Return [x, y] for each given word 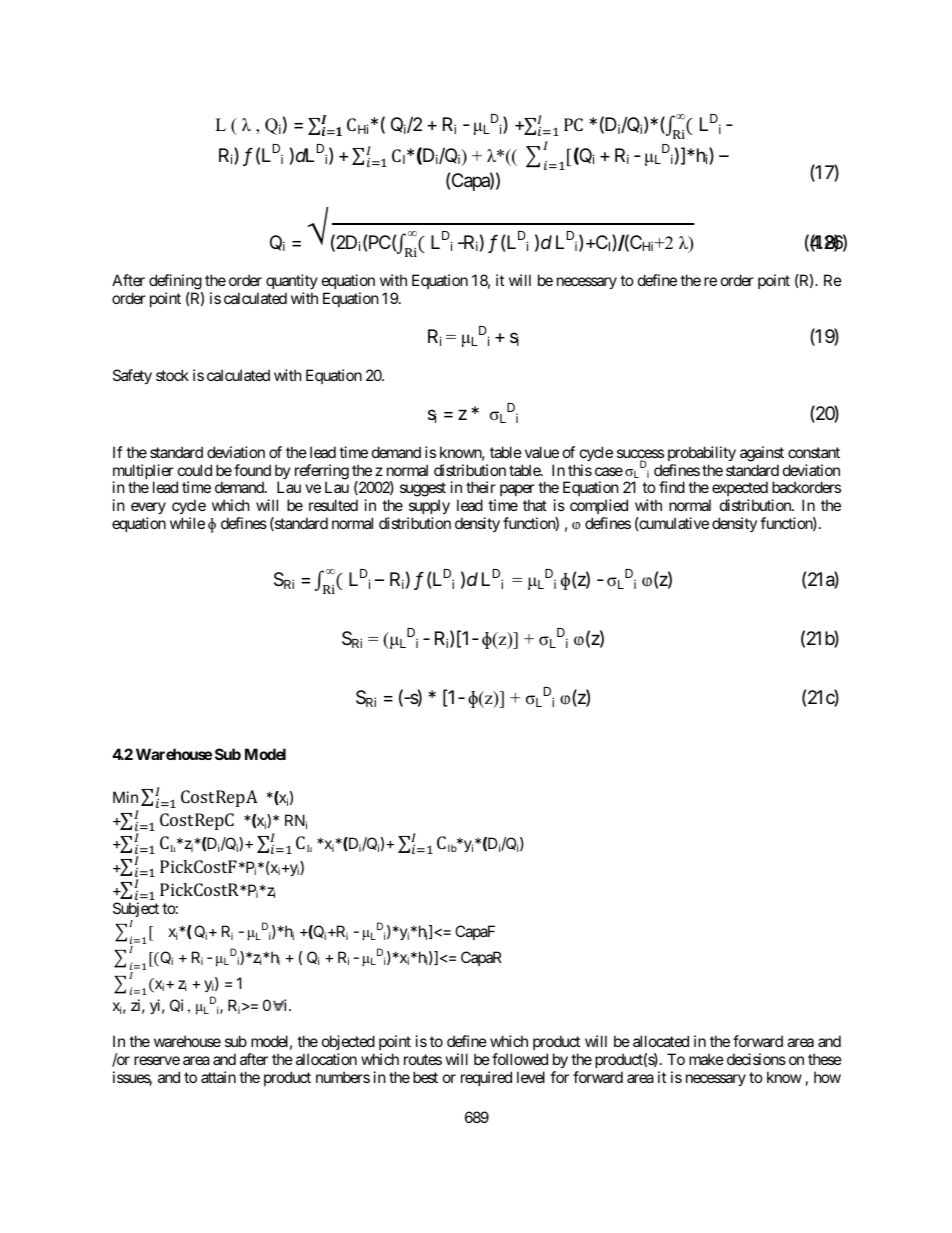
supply [428, 508]
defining [176, 283]
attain [218, 1077]
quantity [292, 283]
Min [125, 797]
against [762, 454]
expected [740, 490]
